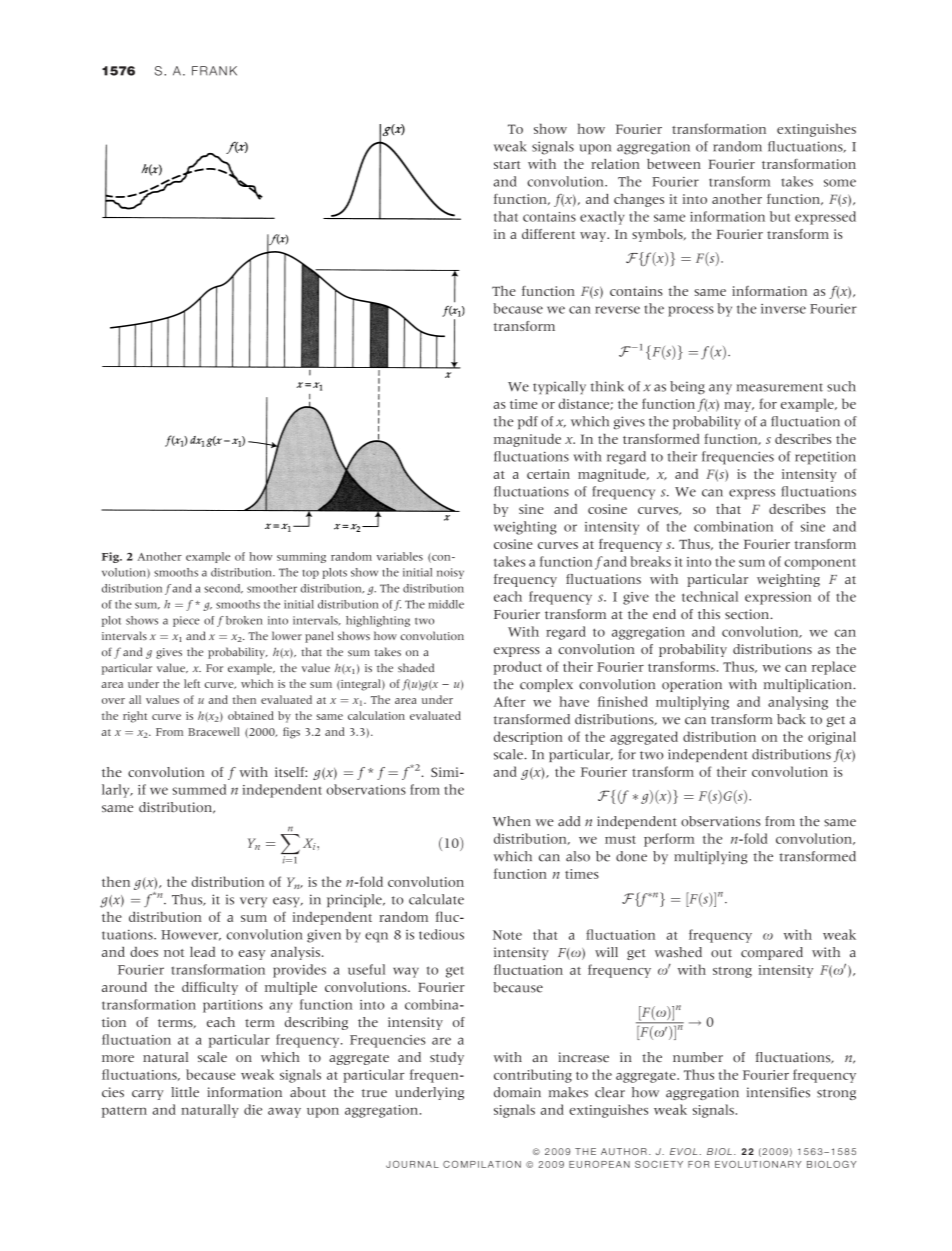 The height and width of the image is (1251, 952). What do you see at coordinates (186, 621) in the image?
I see `piece` at bounding box center [186, 621].
